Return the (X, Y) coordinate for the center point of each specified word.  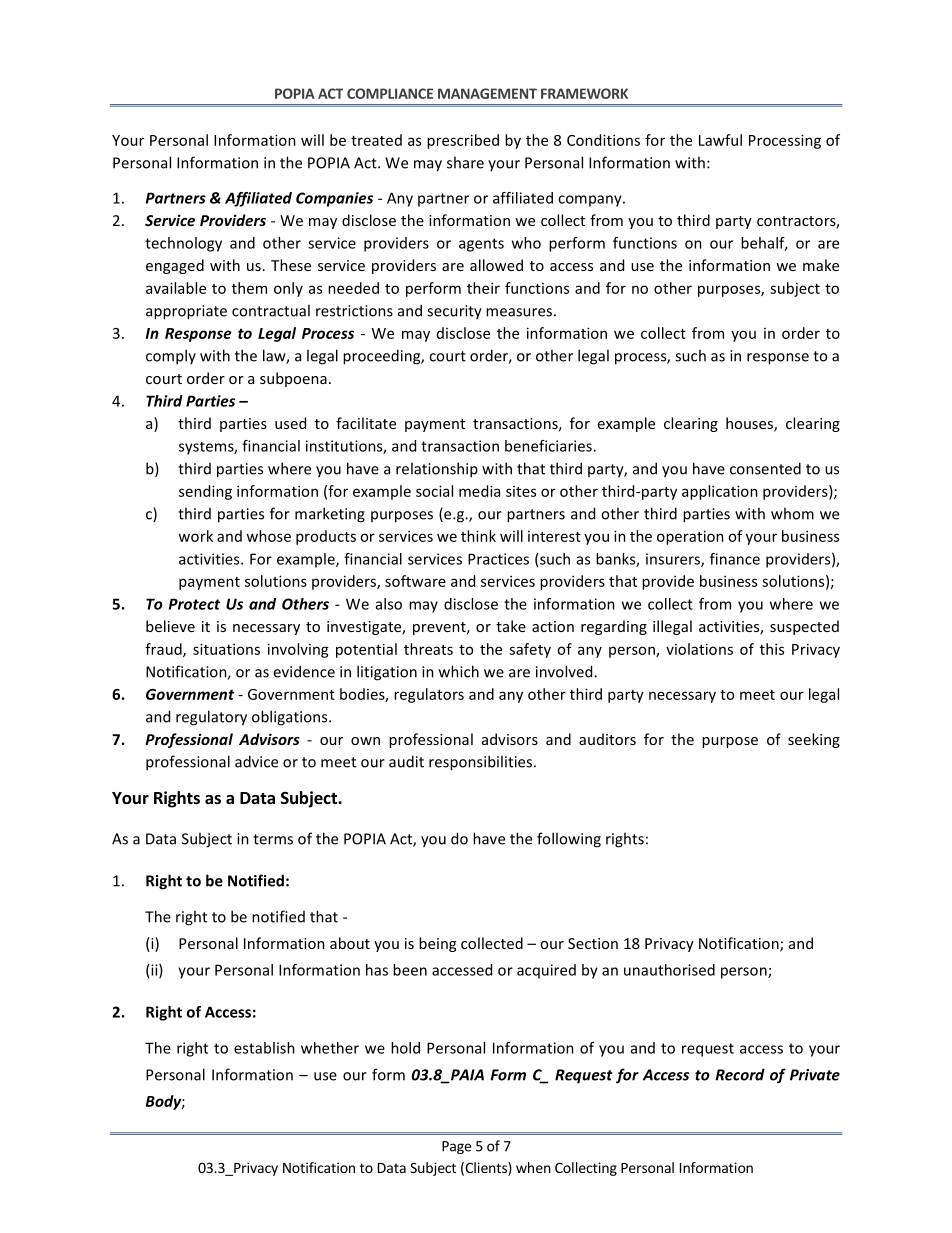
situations (226, 649)
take (511, 626)
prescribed (463, 141)
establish (264, 1048)
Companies (334, 199)
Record (740, 1074)
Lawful (720, 140)
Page (456, 1147)
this (772, 649)
